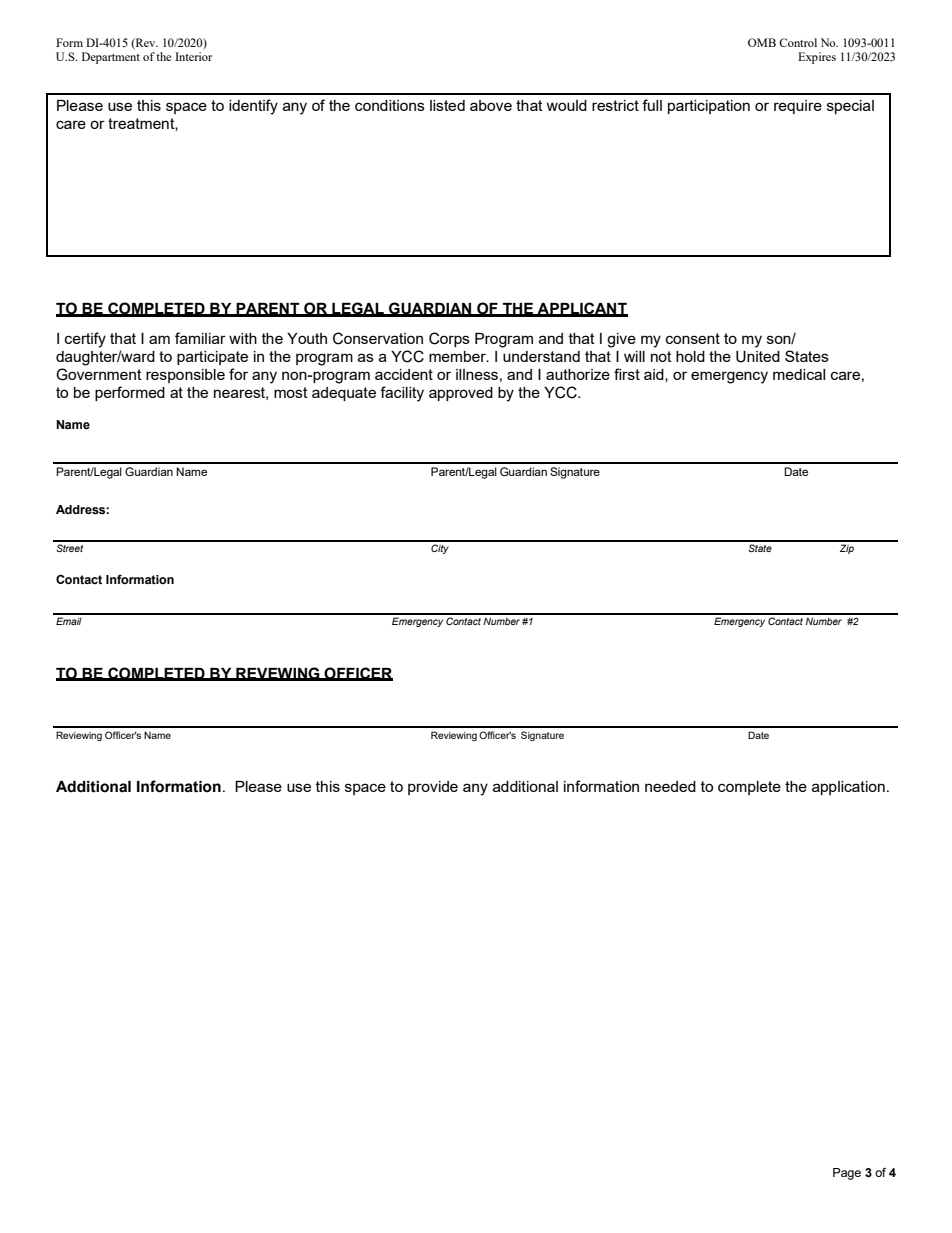  I want to click on application, so click(848, 788).
